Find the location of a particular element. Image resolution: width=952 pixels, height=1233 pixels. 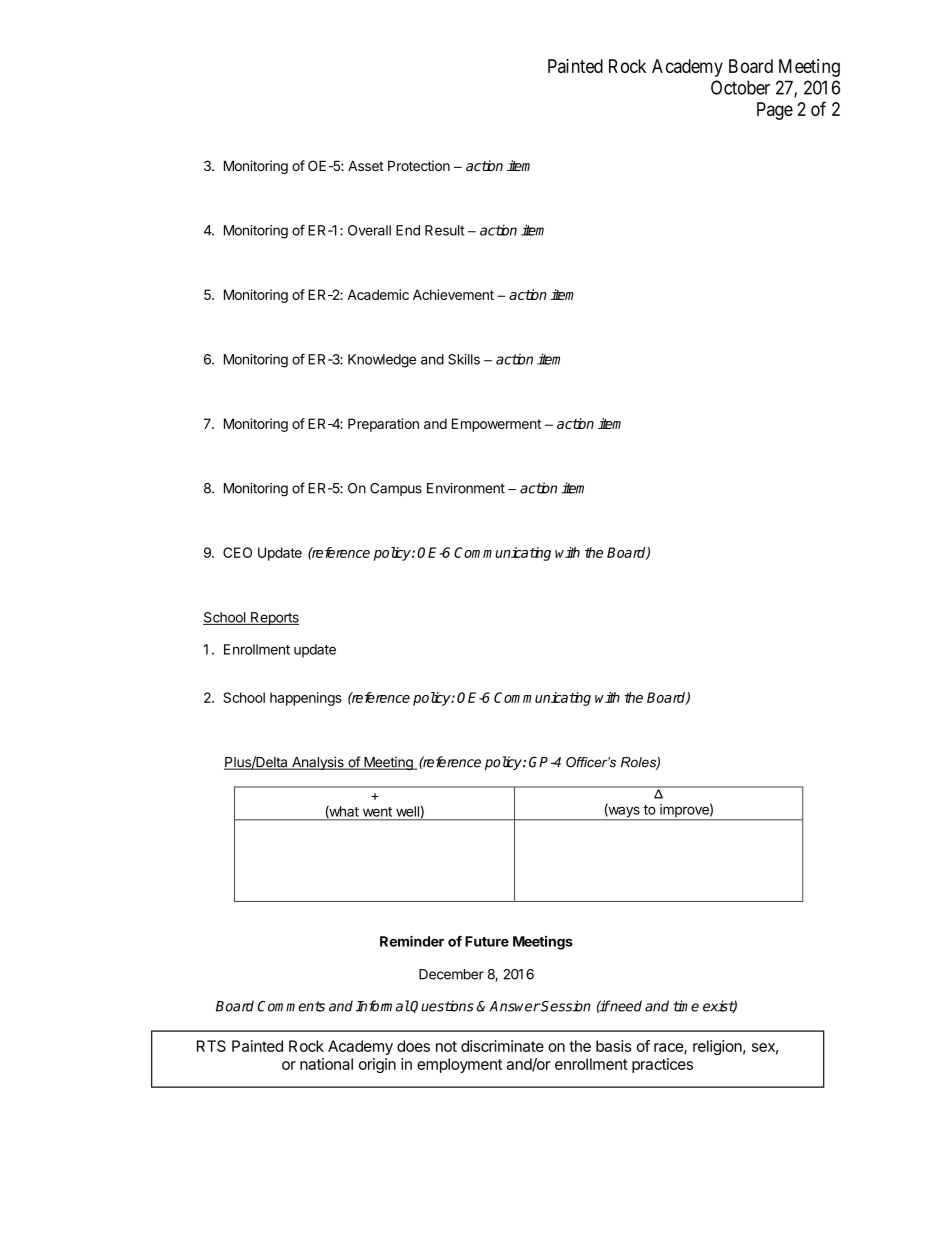

time is located at coordinates (686, 1006).
